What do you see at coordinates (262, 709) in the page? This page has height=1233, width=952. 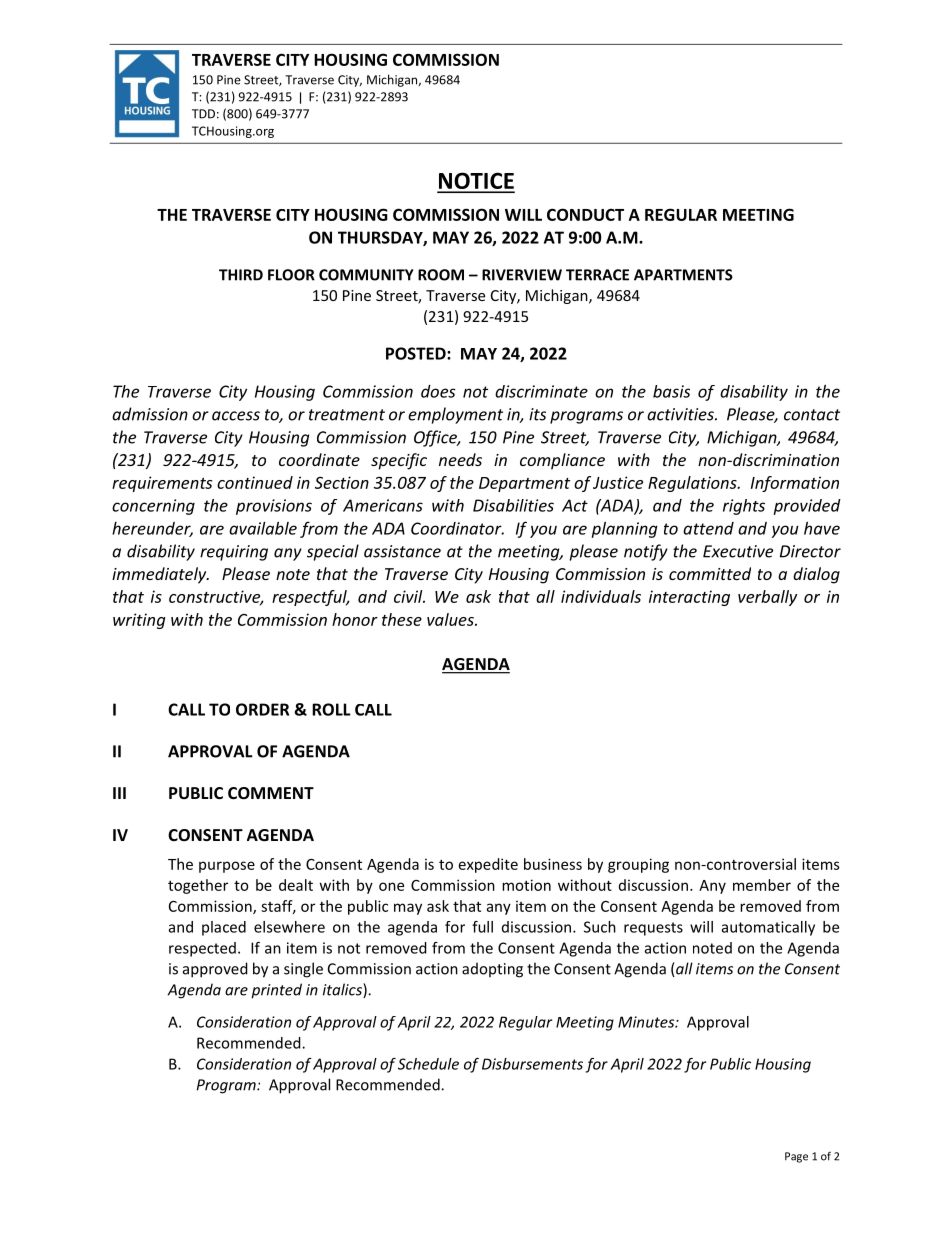 I see `ORDER` at bounding box center [262, 709].
